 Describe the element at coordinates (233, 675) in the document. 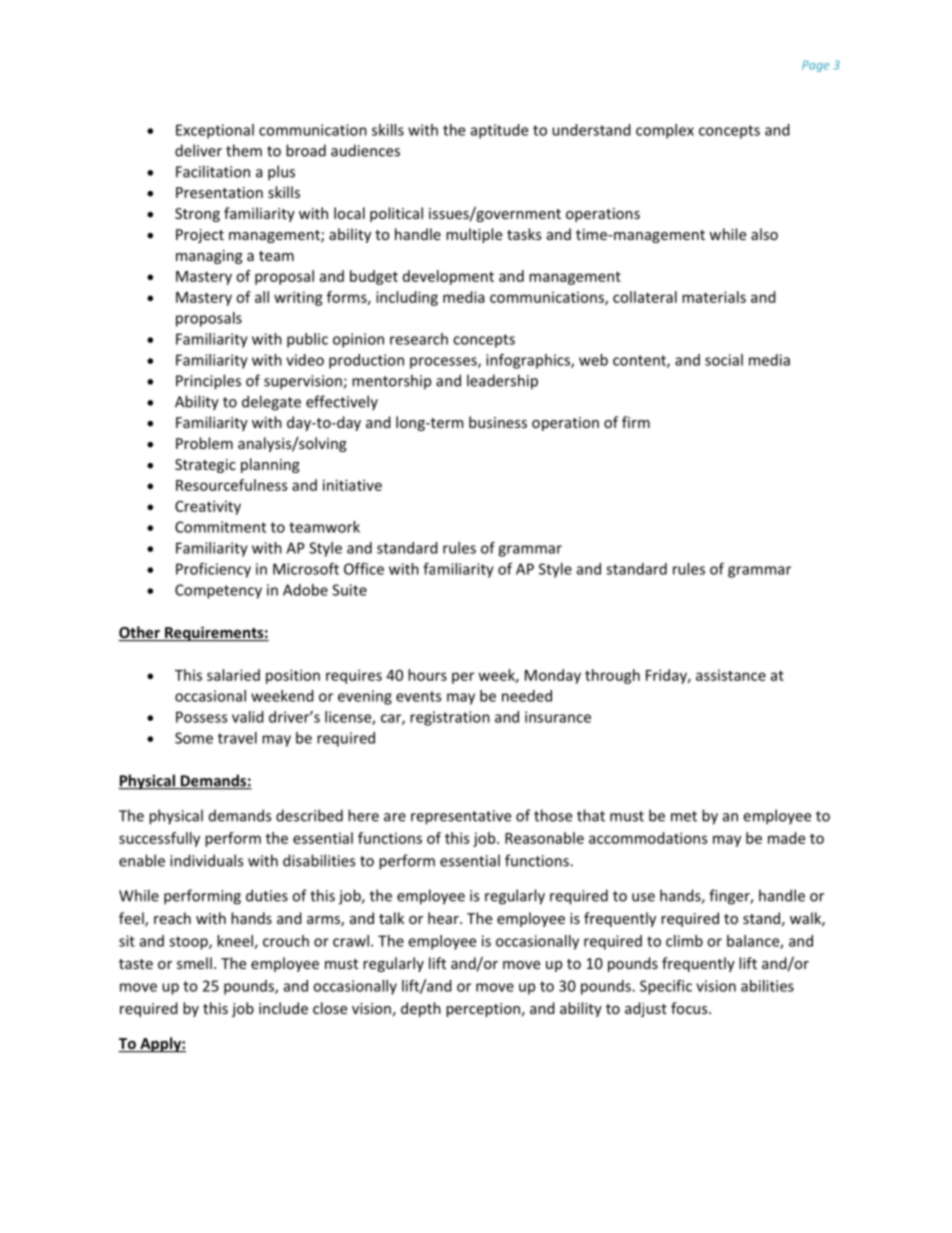

I see `salaried` at that location.
